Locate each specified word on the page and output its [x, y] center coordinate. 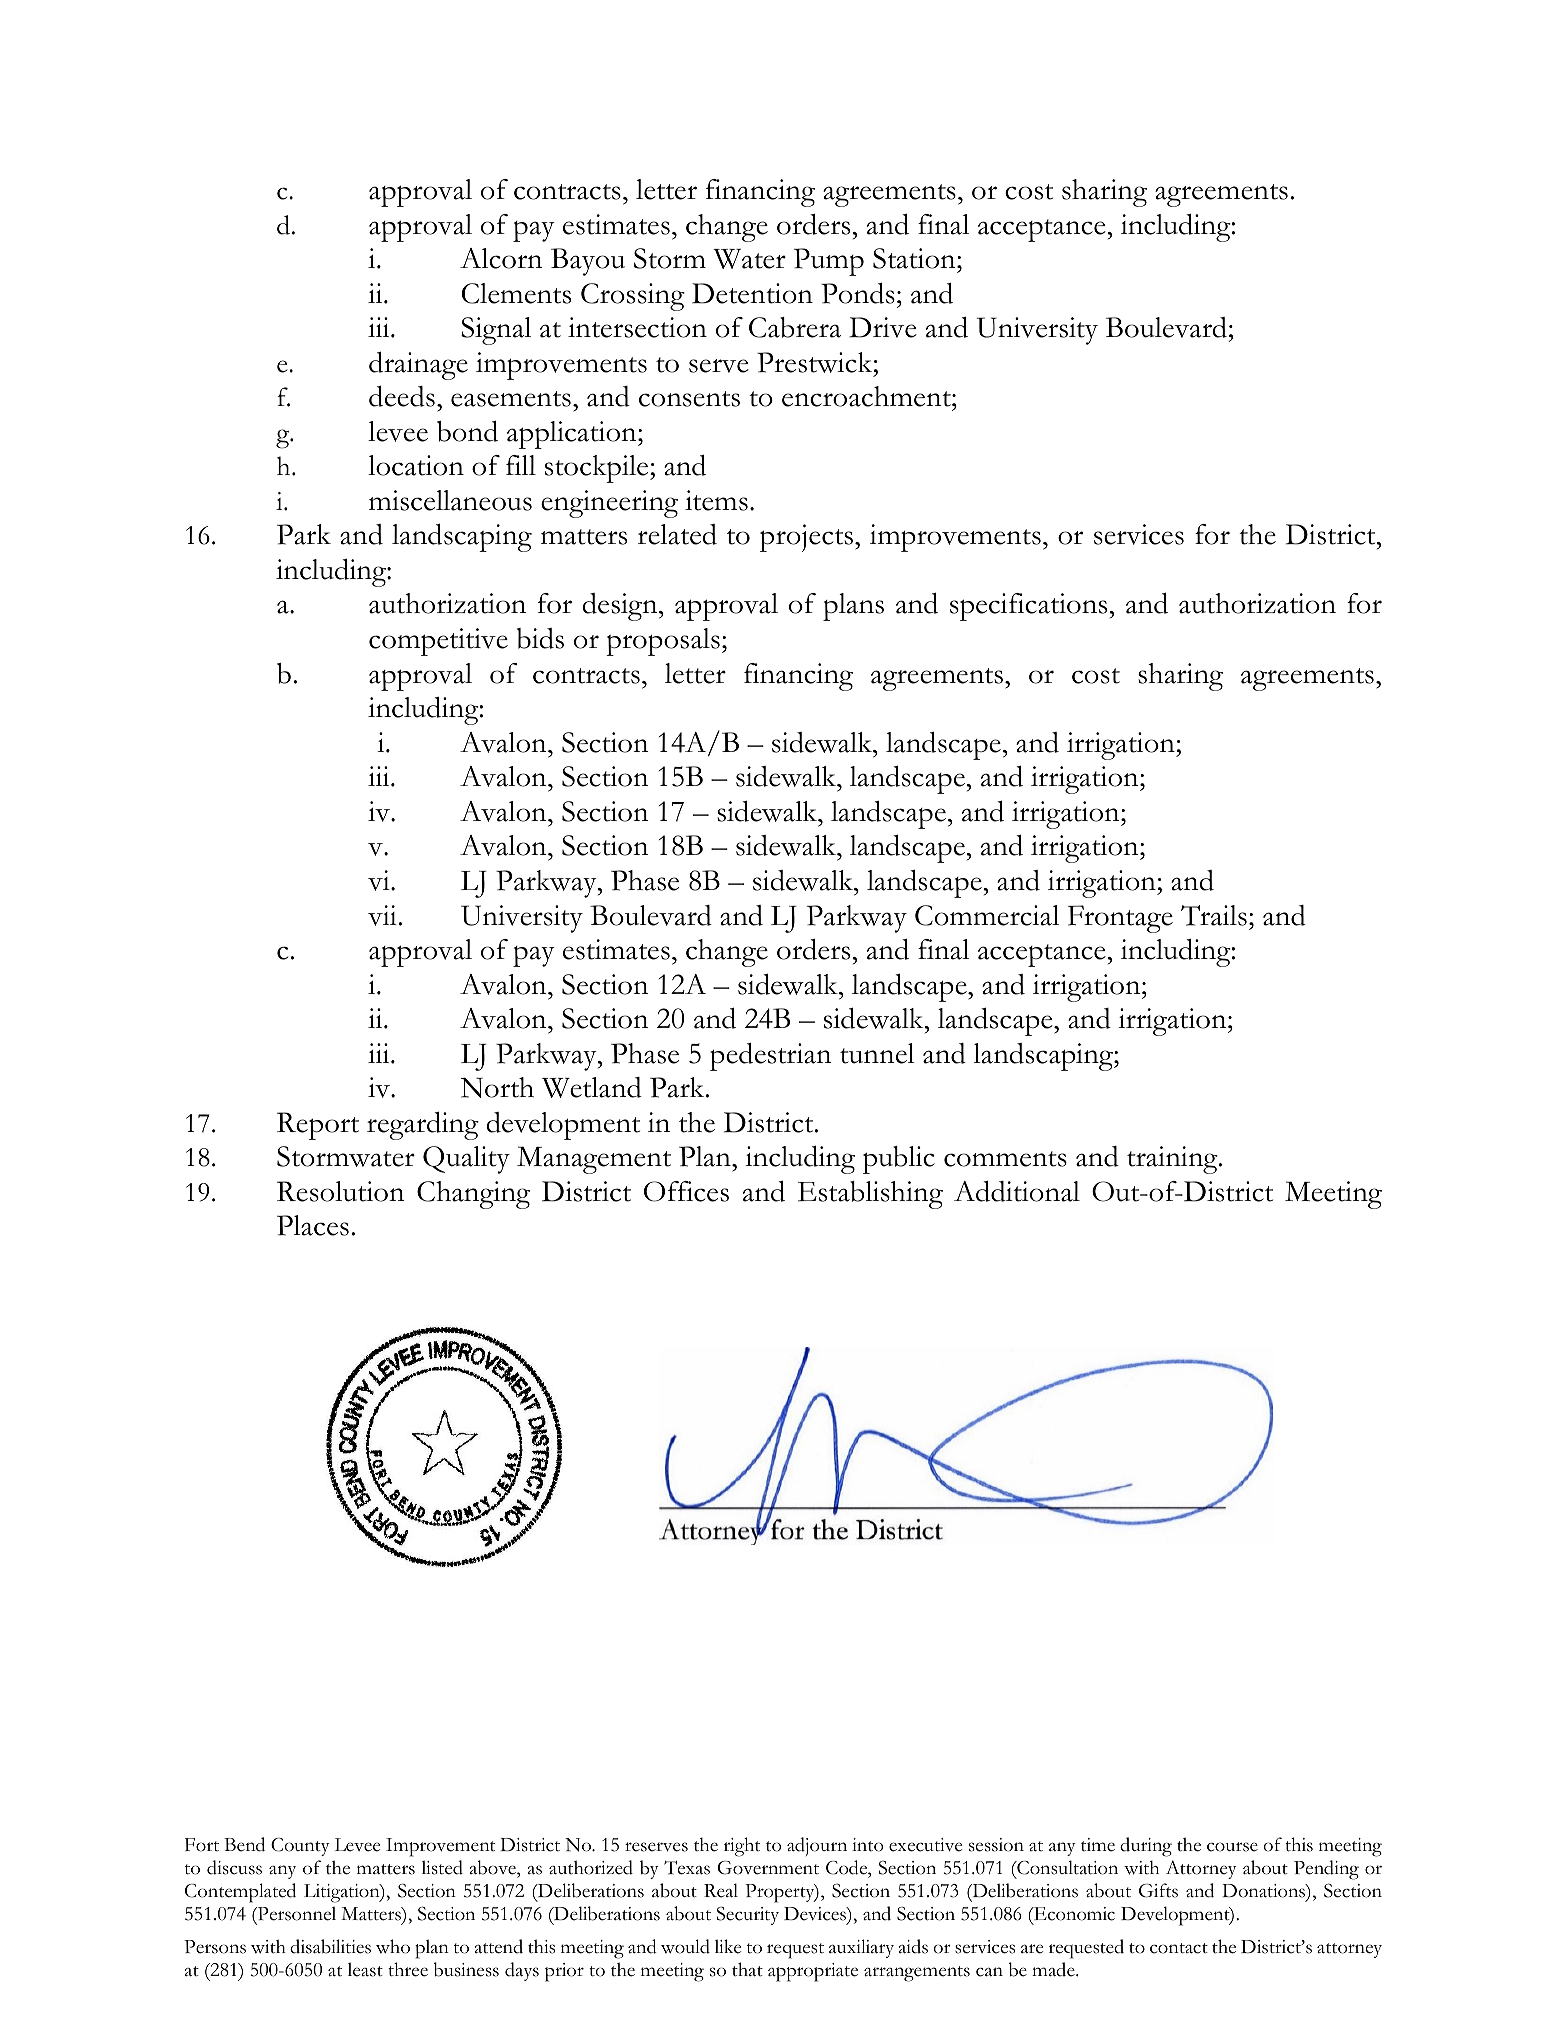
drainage [418, 366]
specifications [1030, 607]
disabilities [330, 1946]
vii [382, 915]
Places [313, 1225]
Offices [686, 1191]
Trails [1214, 915]
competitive [438, 642]
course [1232, 1847]
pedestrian [771, 1057]
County [300, 1847]
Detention [752, 293]
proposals [663, 642]
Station [915, 258]
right [742, 1847]
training [1173, 1160]
